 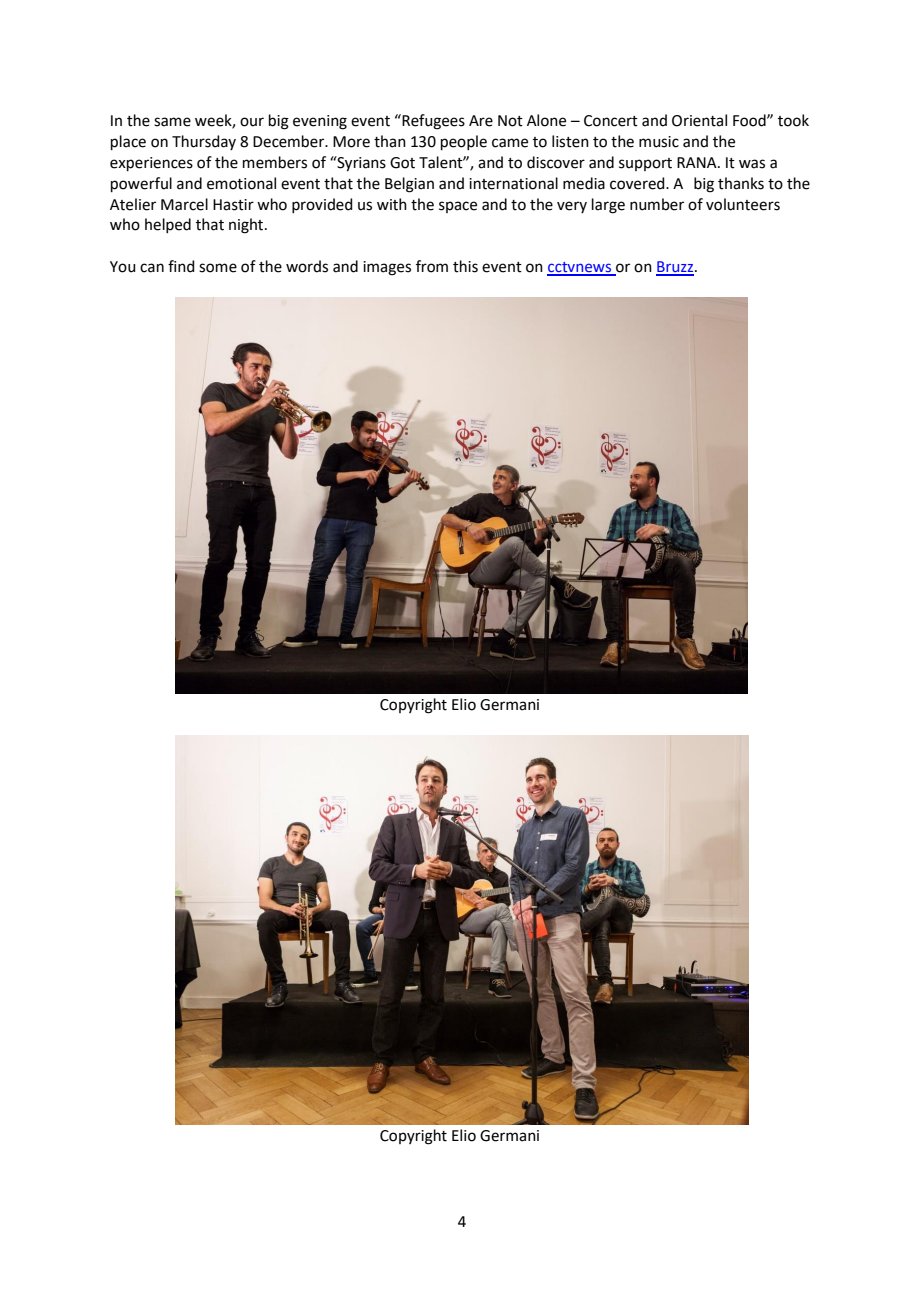 I want to click on same, so click(x=172, y=122).
